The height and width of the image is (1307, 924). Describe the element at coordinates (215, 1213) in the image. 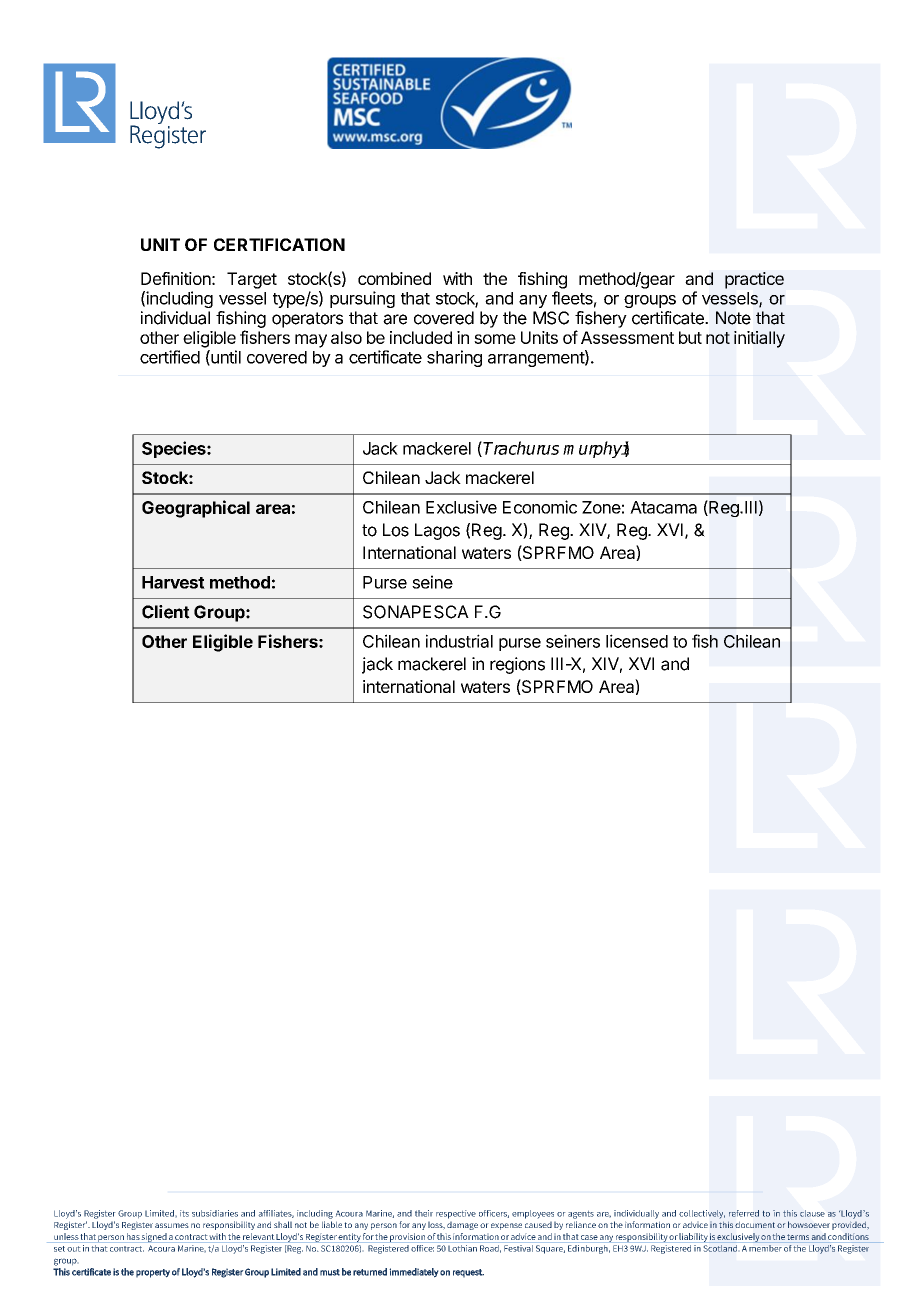

I see `subsidiaries` at that location.
